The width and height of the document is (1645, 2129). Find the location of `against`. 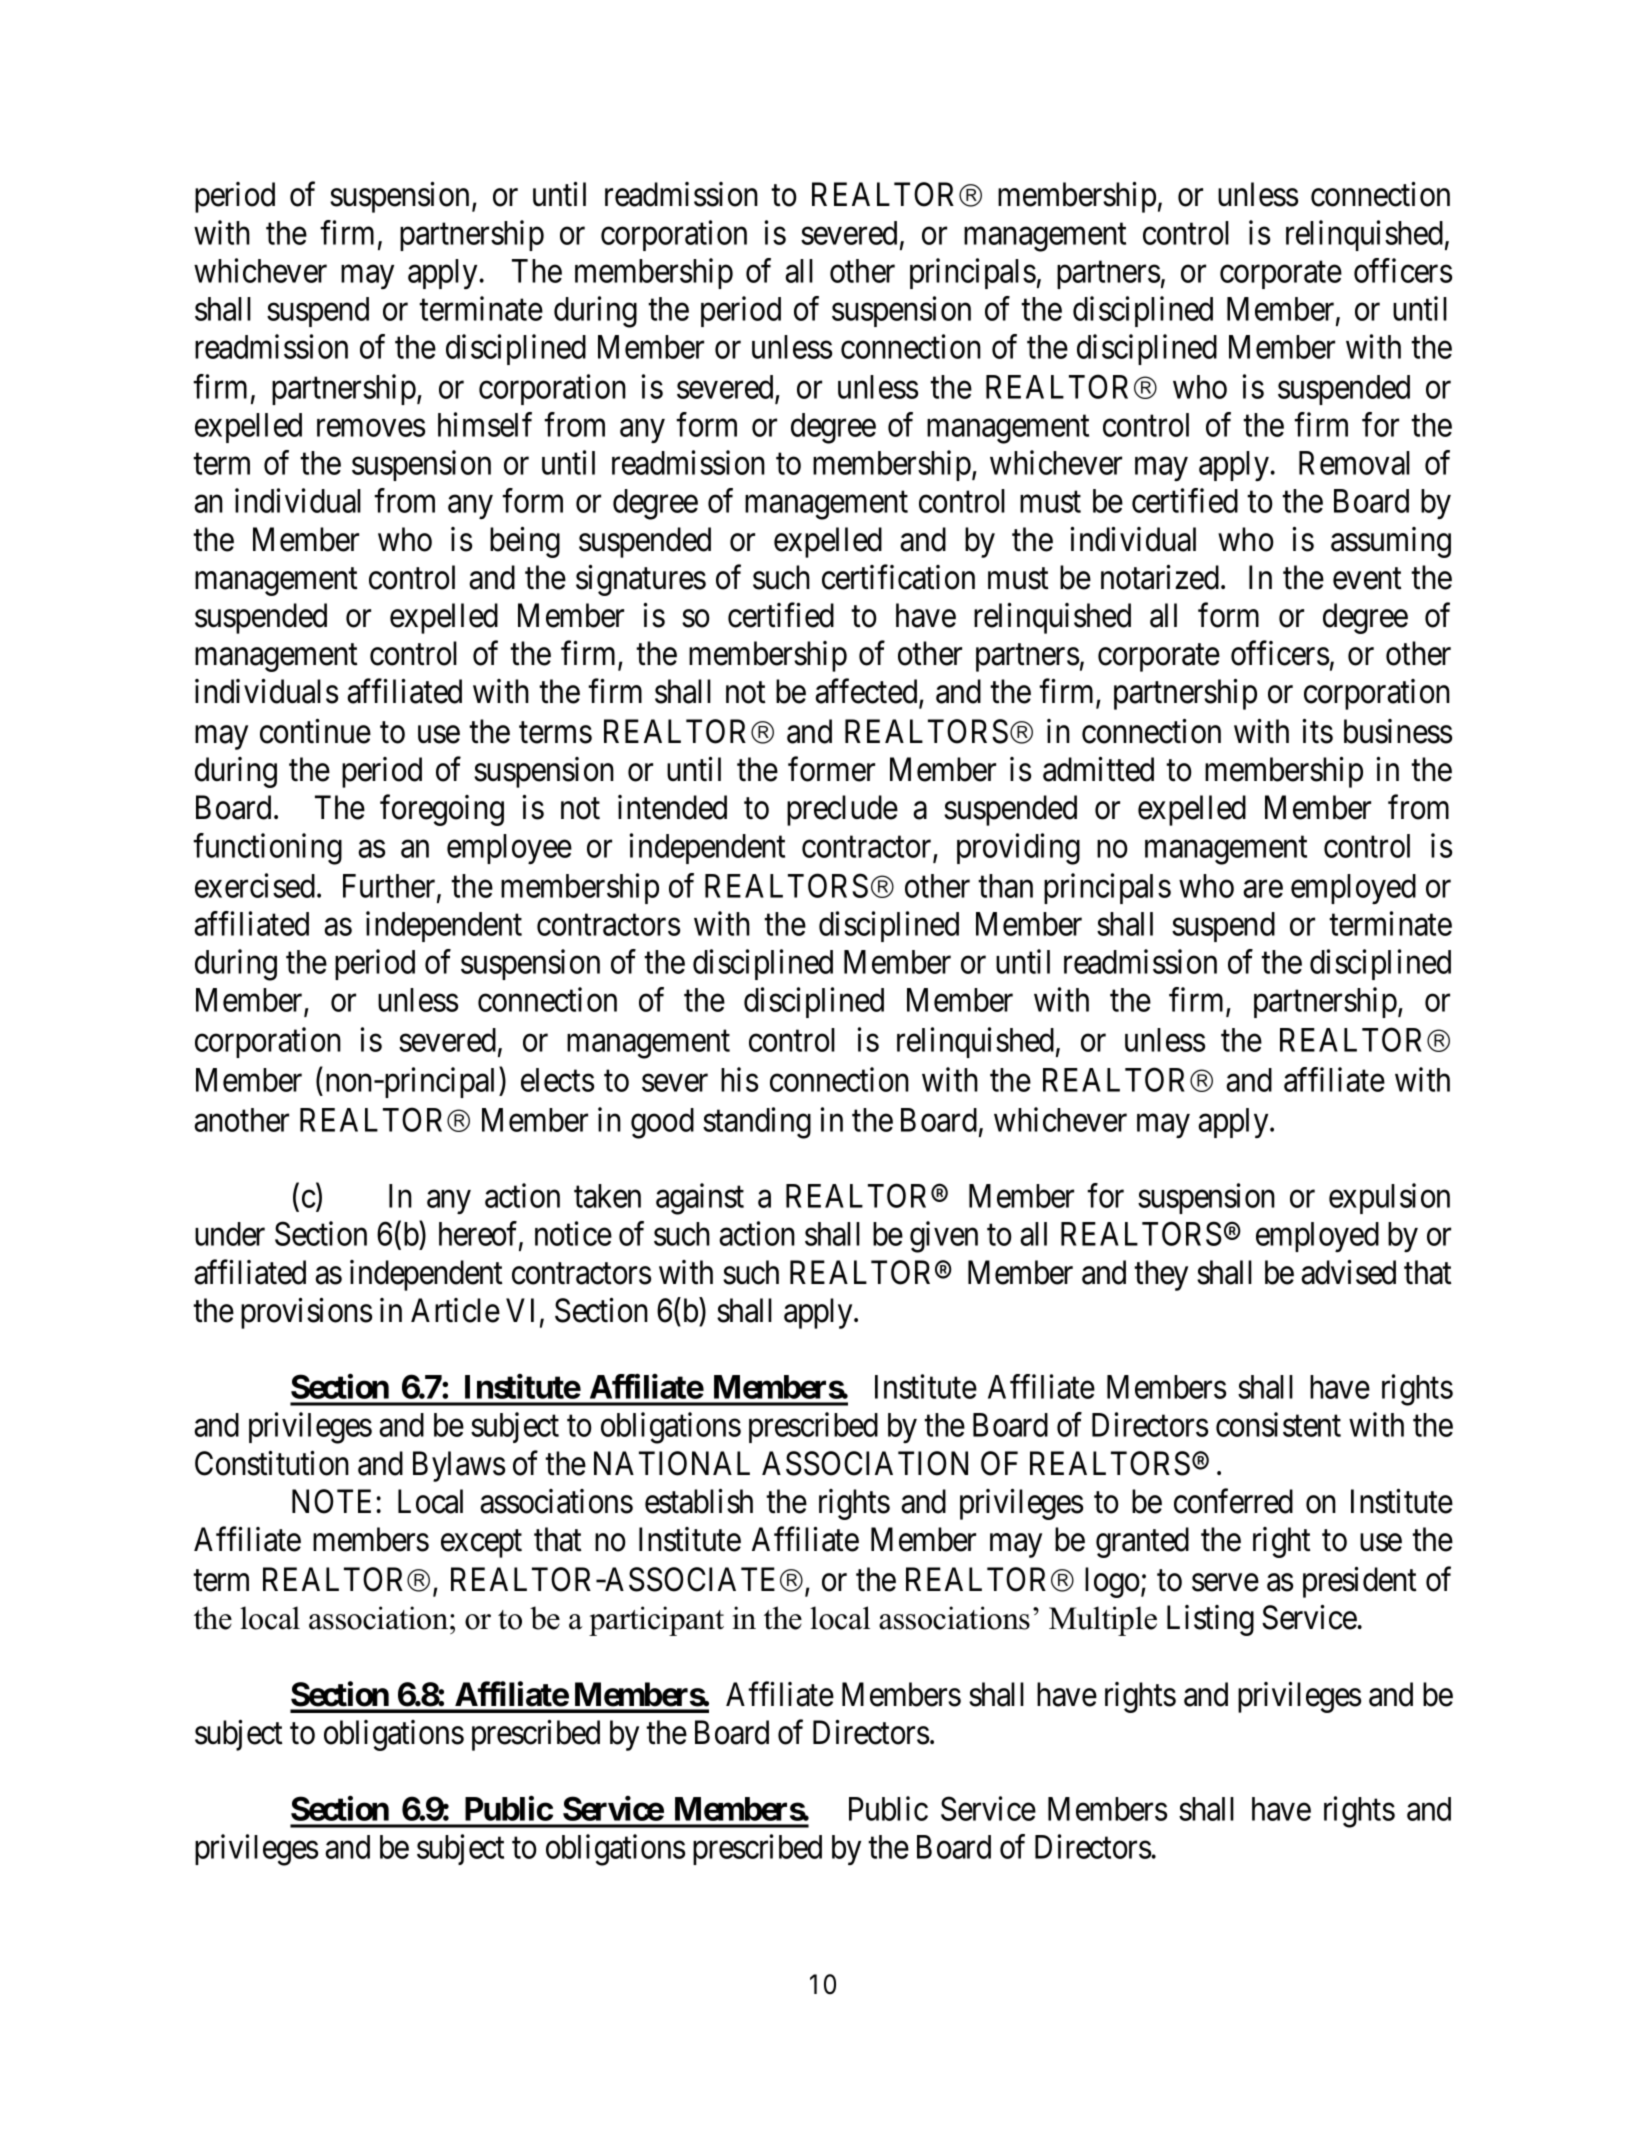

against is located at coordinates (700, 1199).
